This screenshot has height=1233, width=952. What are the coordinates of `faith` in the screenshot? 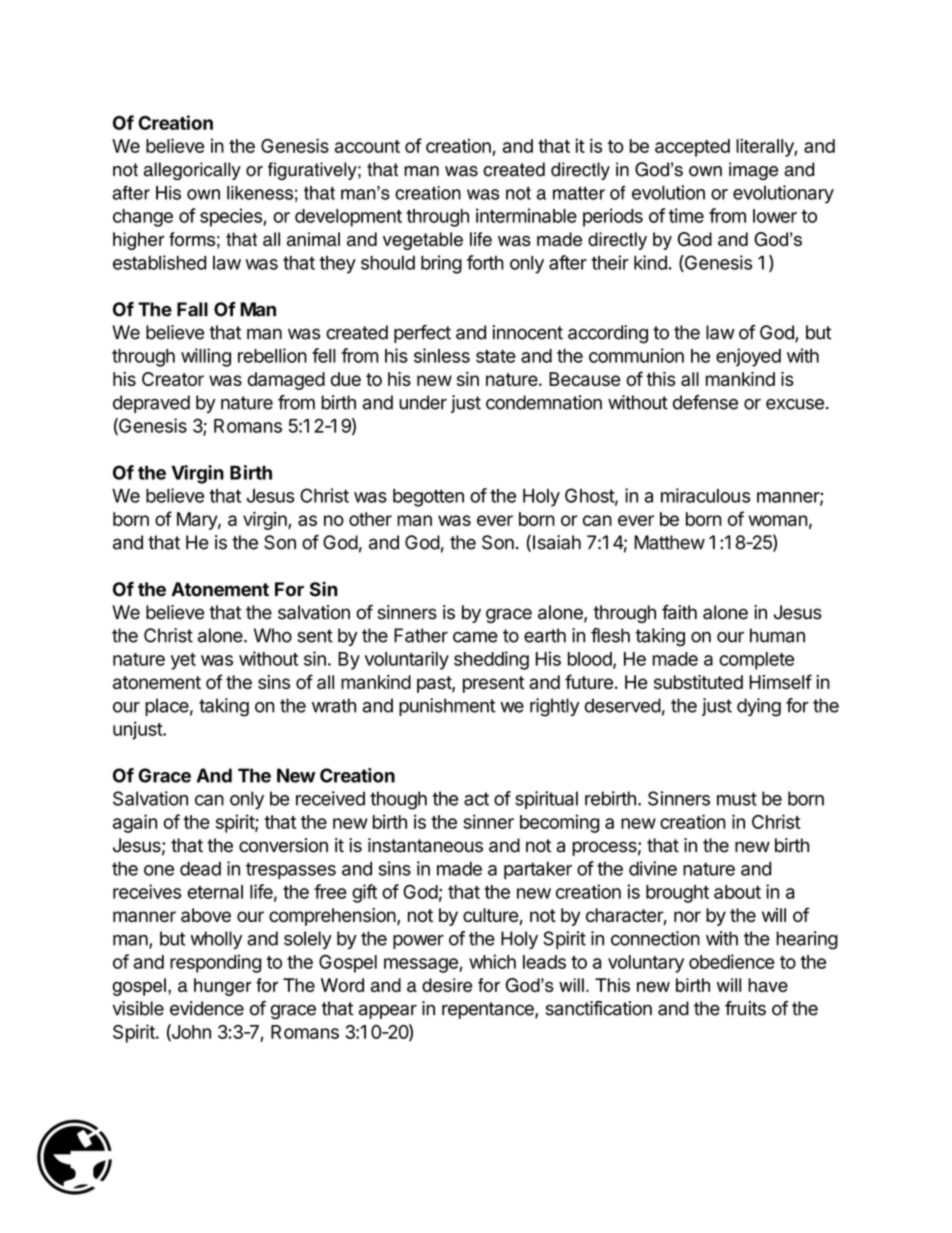 It's located at (679, 612).
